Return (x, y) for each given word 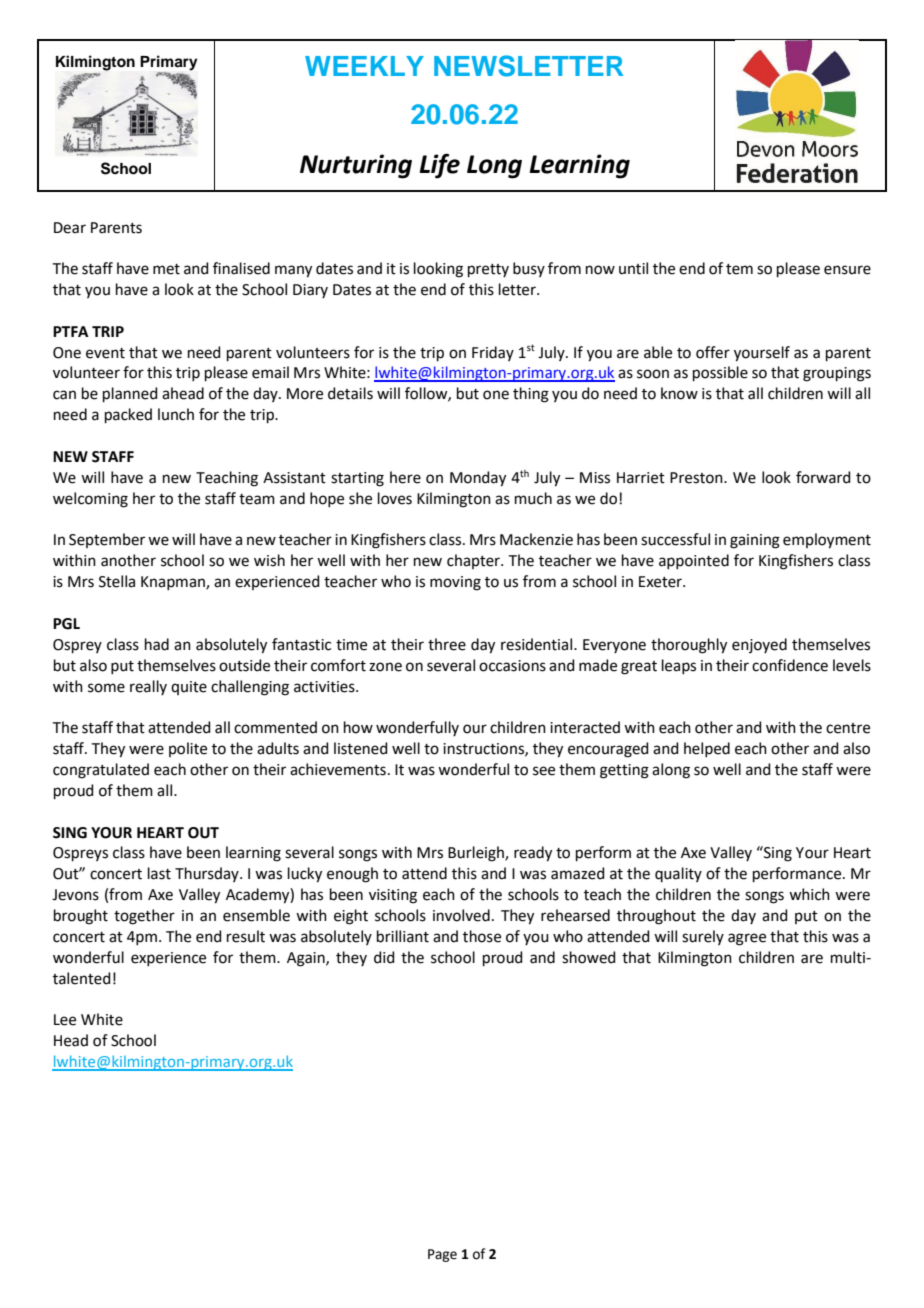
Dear (70, 228)
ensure (847, 270)
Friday (493, 353)
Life (440, 166)
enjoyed (759, 645)
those (482, 936)
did (384, 957)
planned (130, 394)
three (447, 644)
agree (747, 939)
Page (442, 1255)
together (144, 917)
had (157, 644)
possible (720, 373)
